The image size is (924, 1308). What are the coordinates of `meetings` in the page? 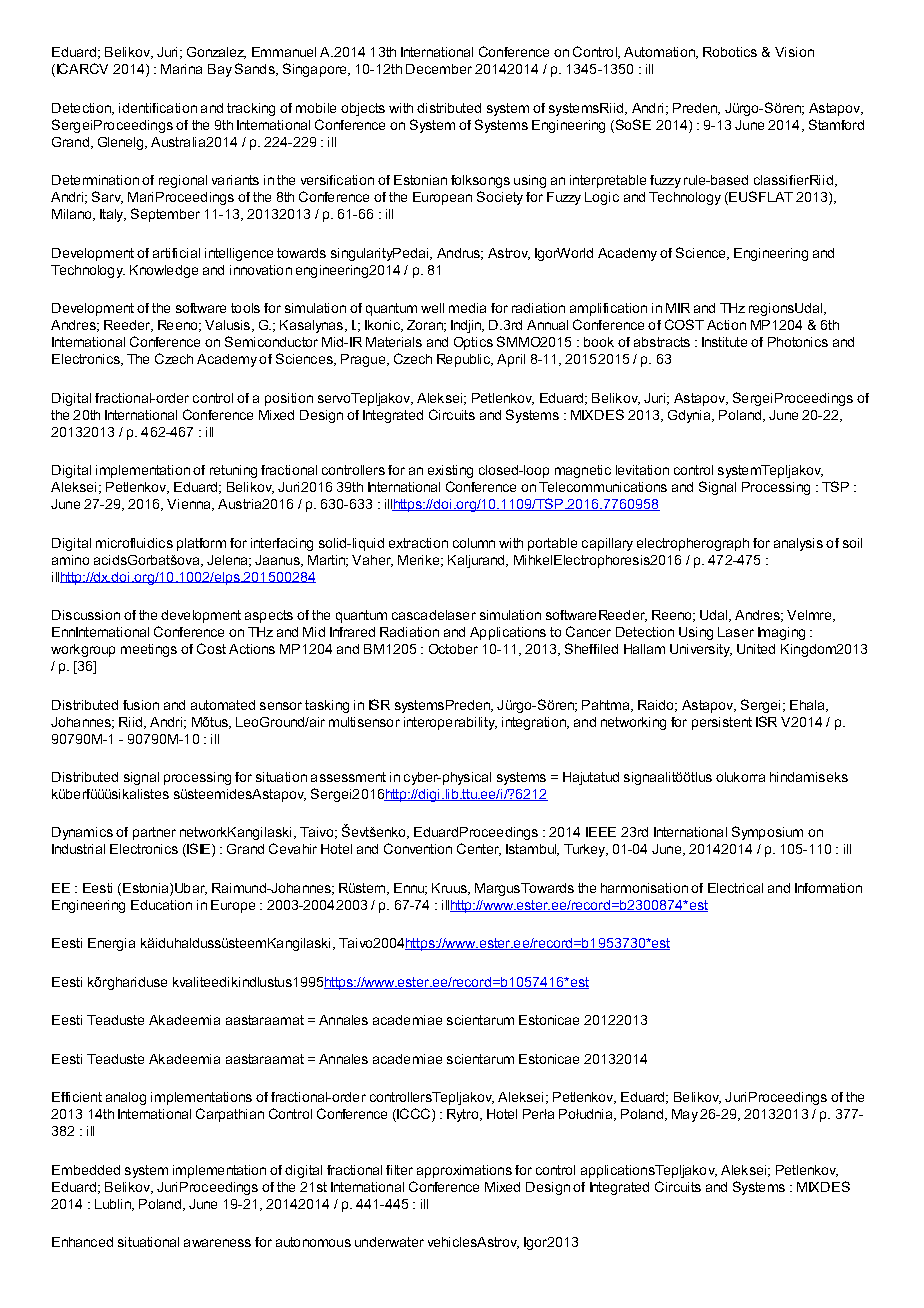 It's located at (149, 650).
